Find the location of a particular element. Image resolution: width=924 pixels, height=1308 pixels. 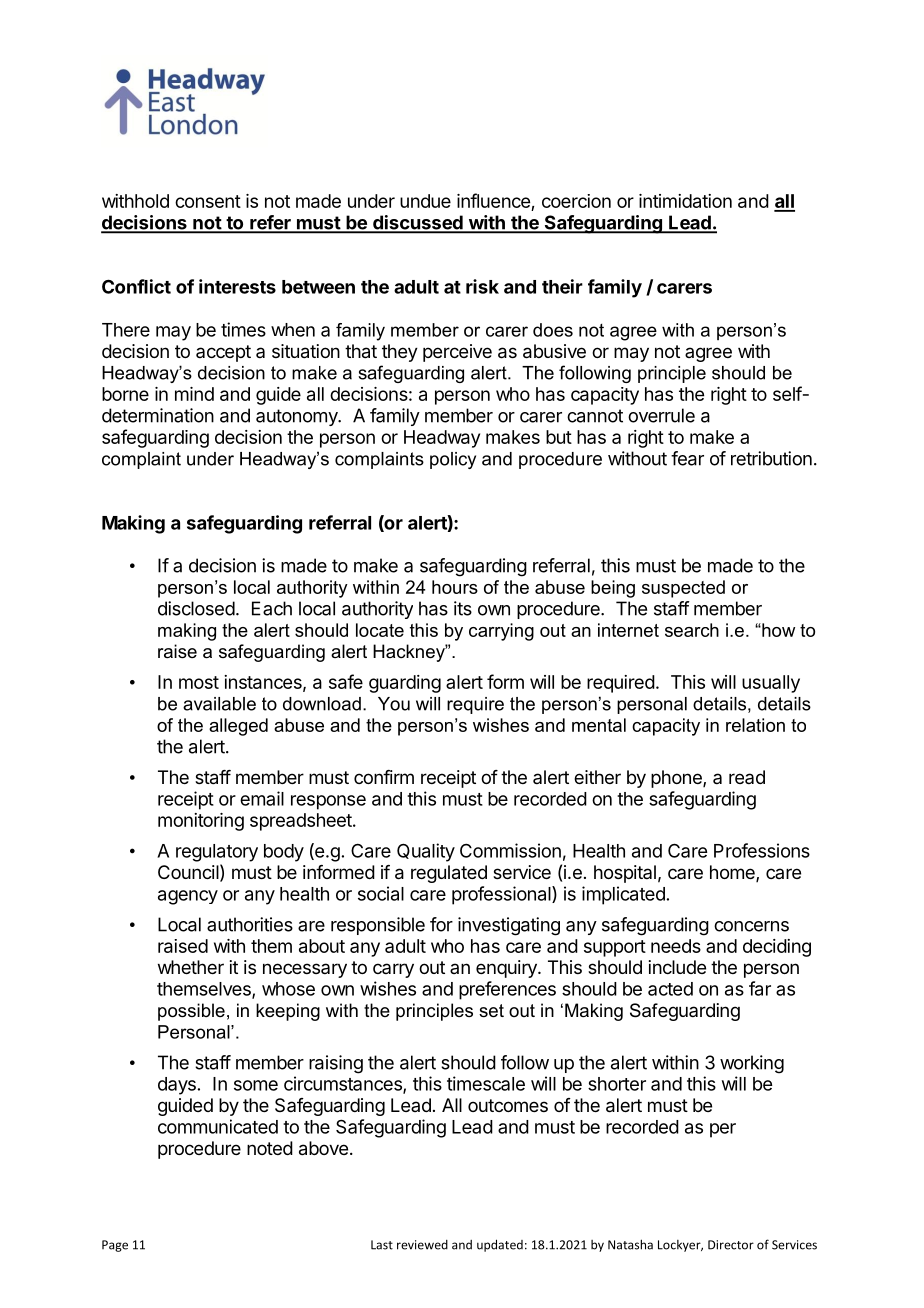

available is located at coordinates (219, 704).
